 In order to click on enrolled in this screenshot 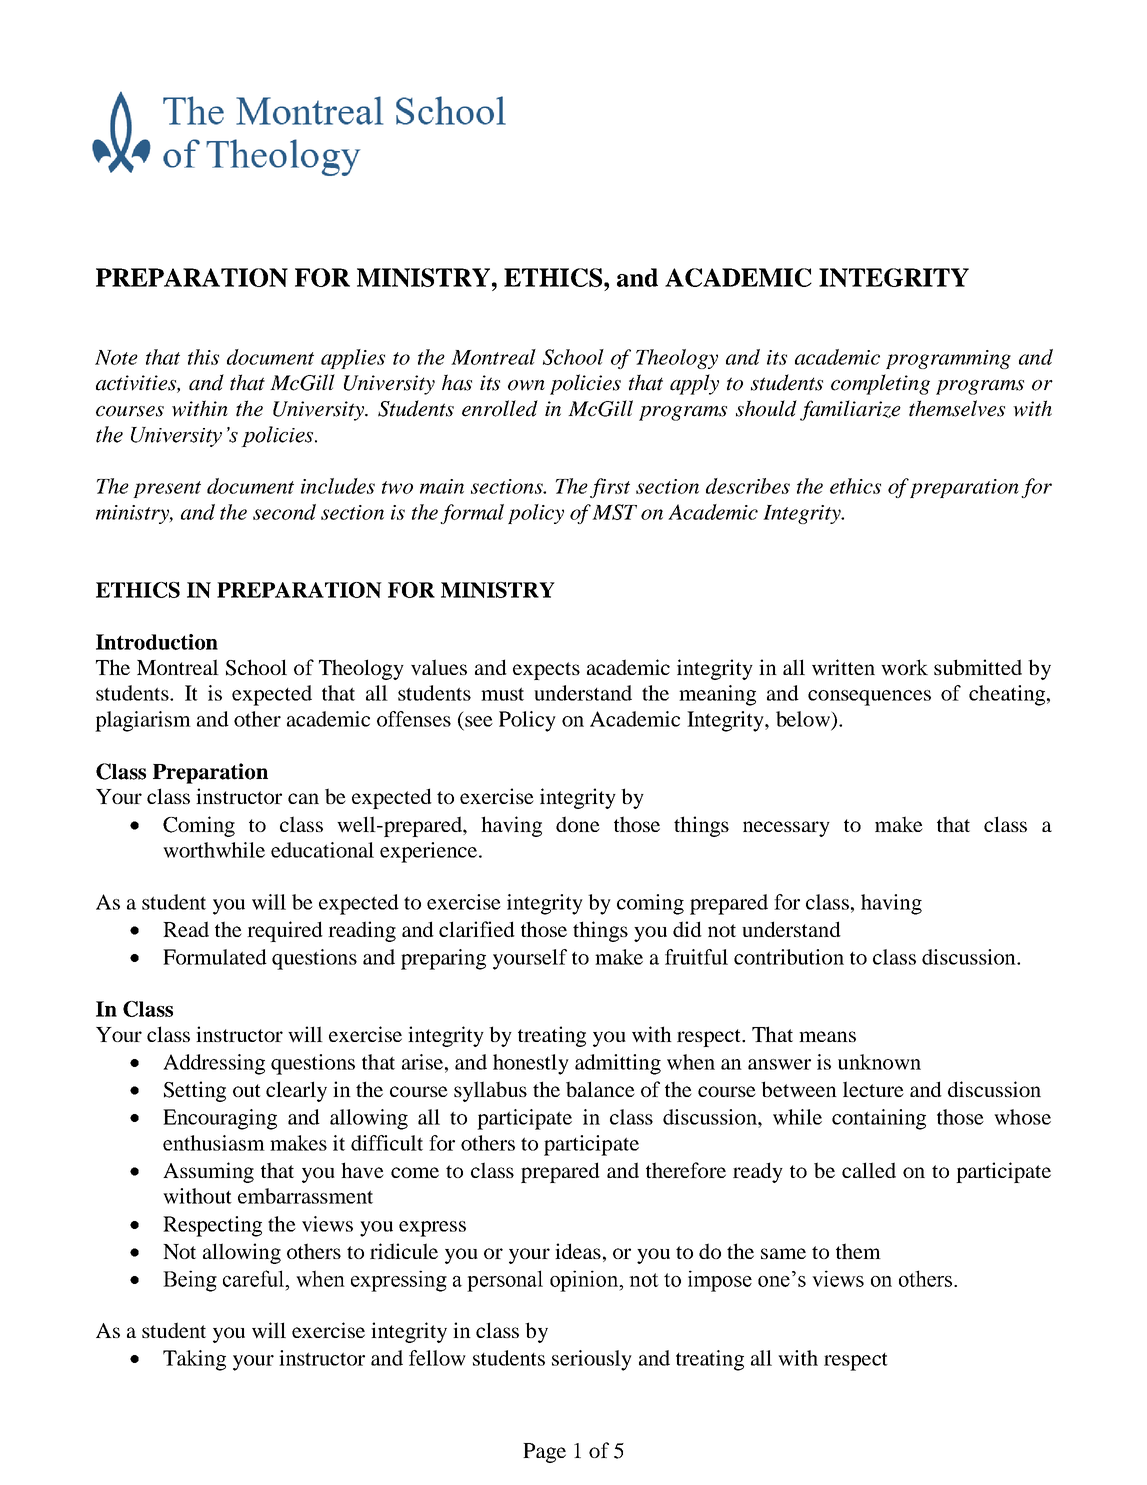, I will do `click(500, 408)`.
